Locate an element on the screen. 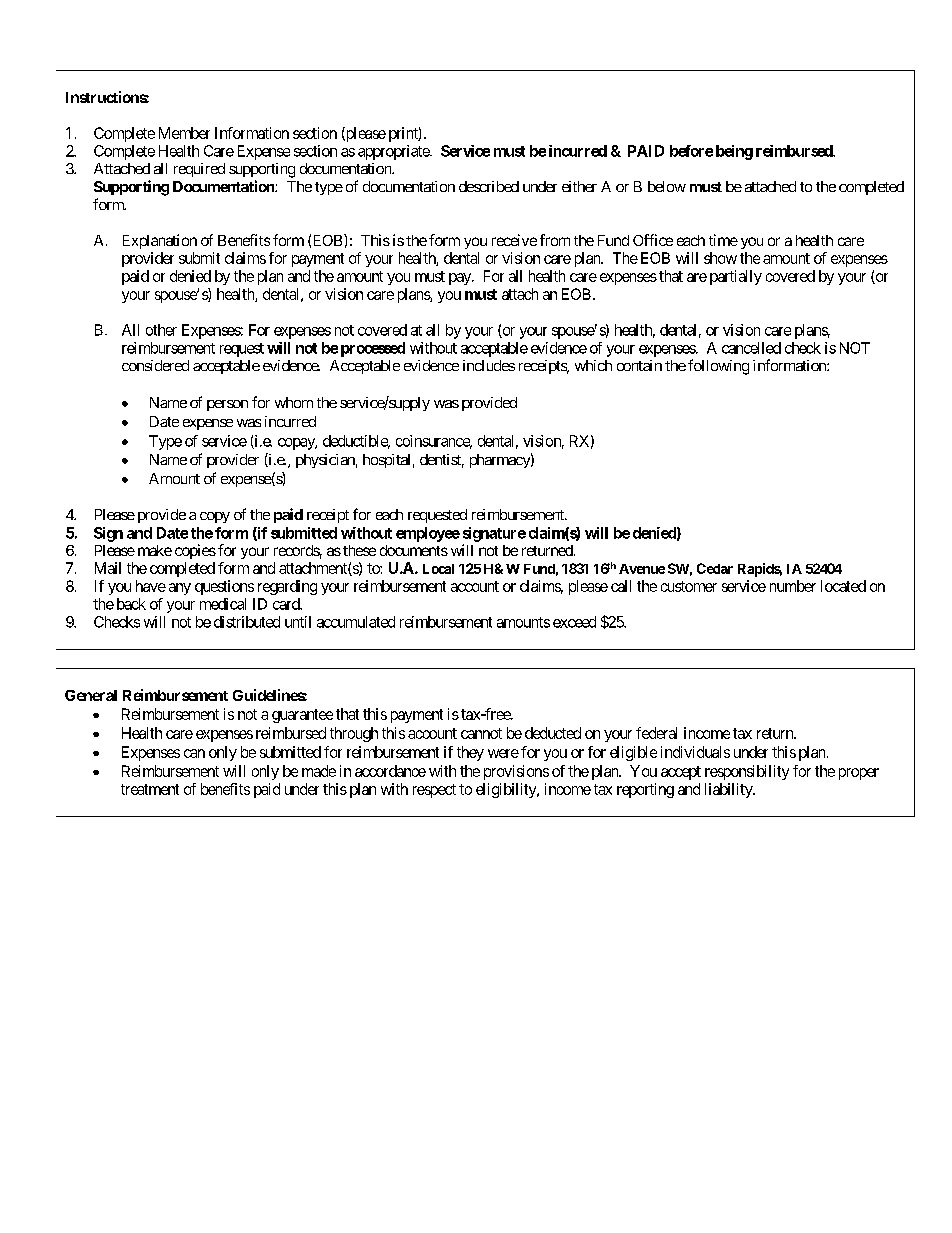 The height and width of the screenshot is (1233, 952). being is located at coordinates (734, 152).
